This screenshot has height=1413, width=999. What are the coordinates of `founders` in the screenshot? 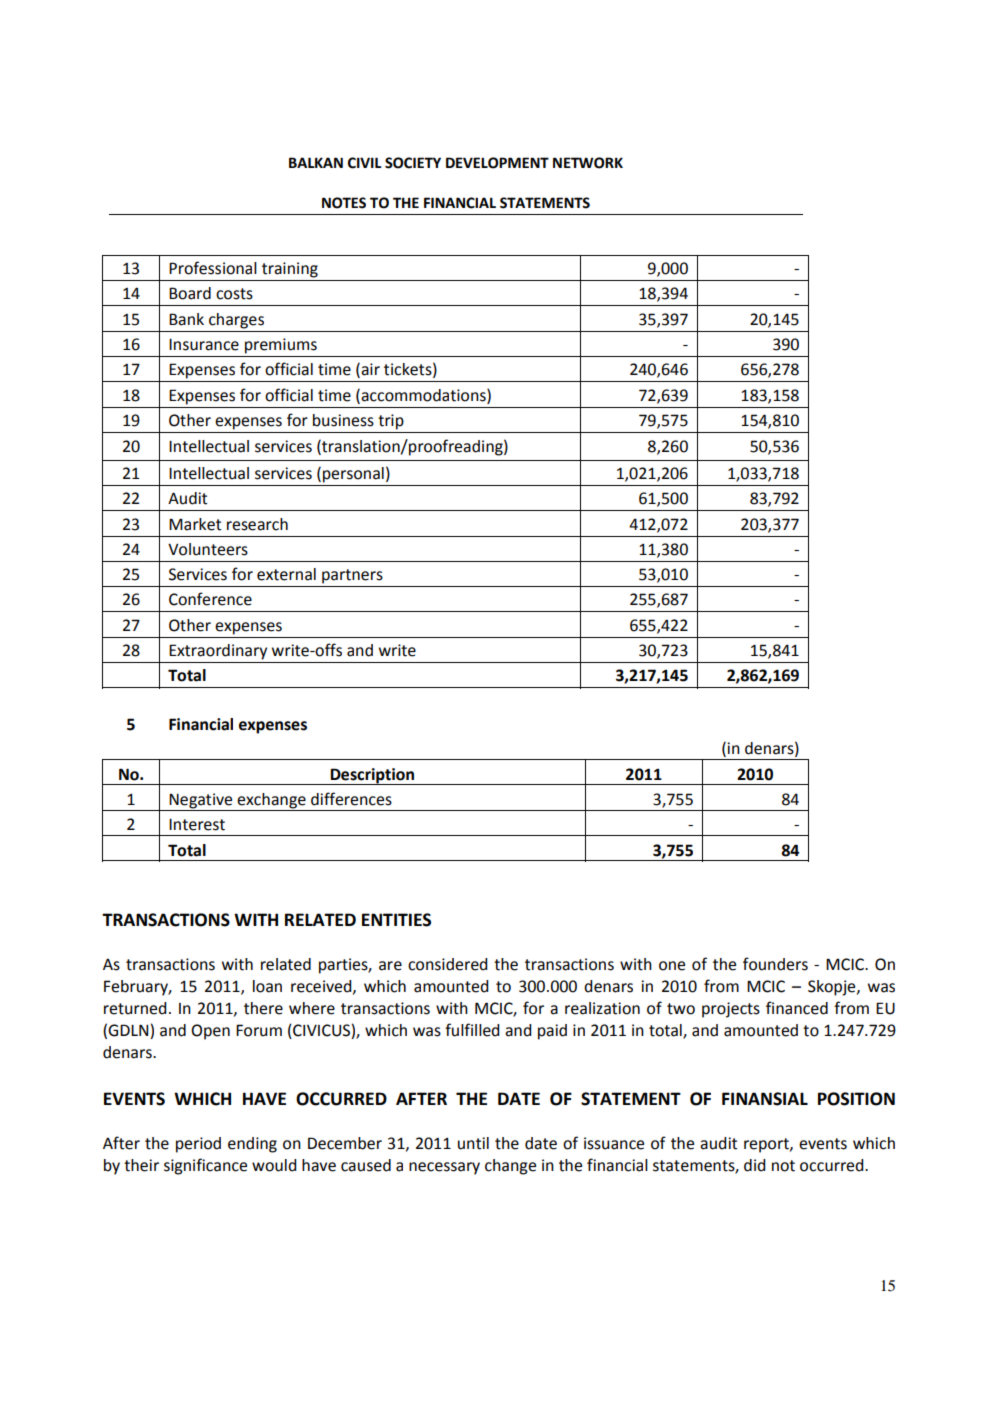 It's located at (775, 964).
